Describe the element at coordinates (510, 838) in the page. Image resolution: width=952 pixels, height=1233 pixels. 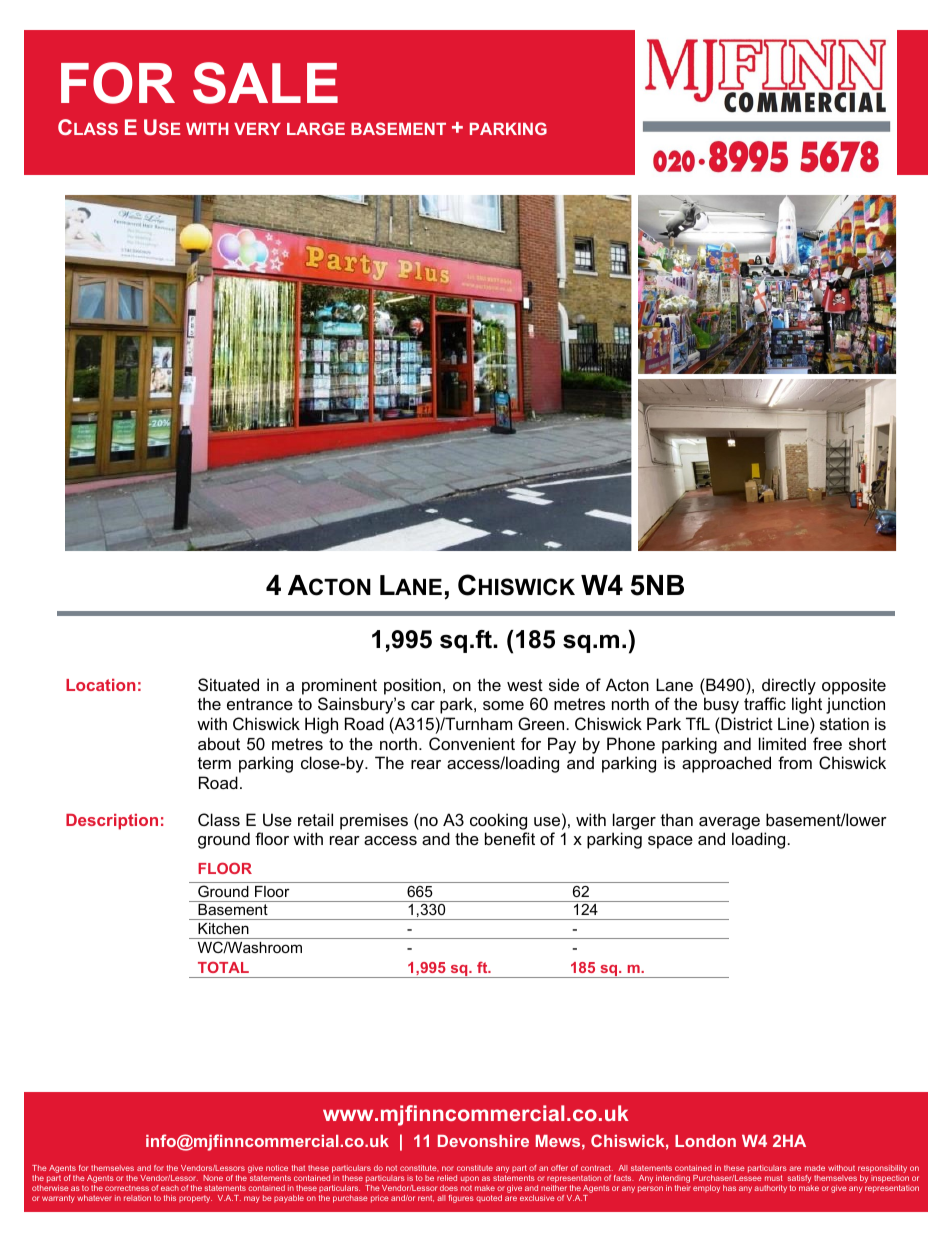
I see `benefit` at that location.
